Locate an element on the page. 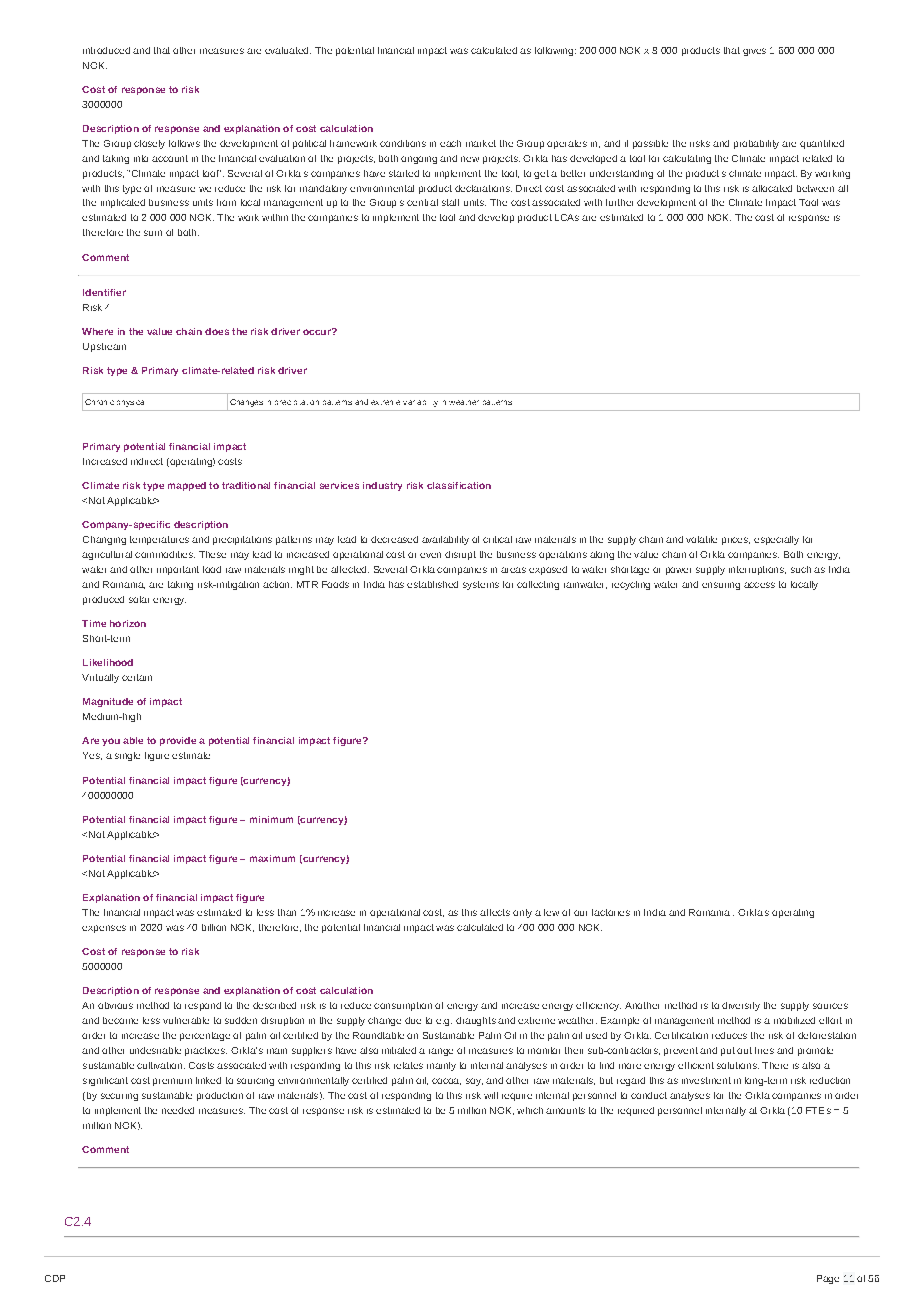  certain is located at coordinates (137, 677).
